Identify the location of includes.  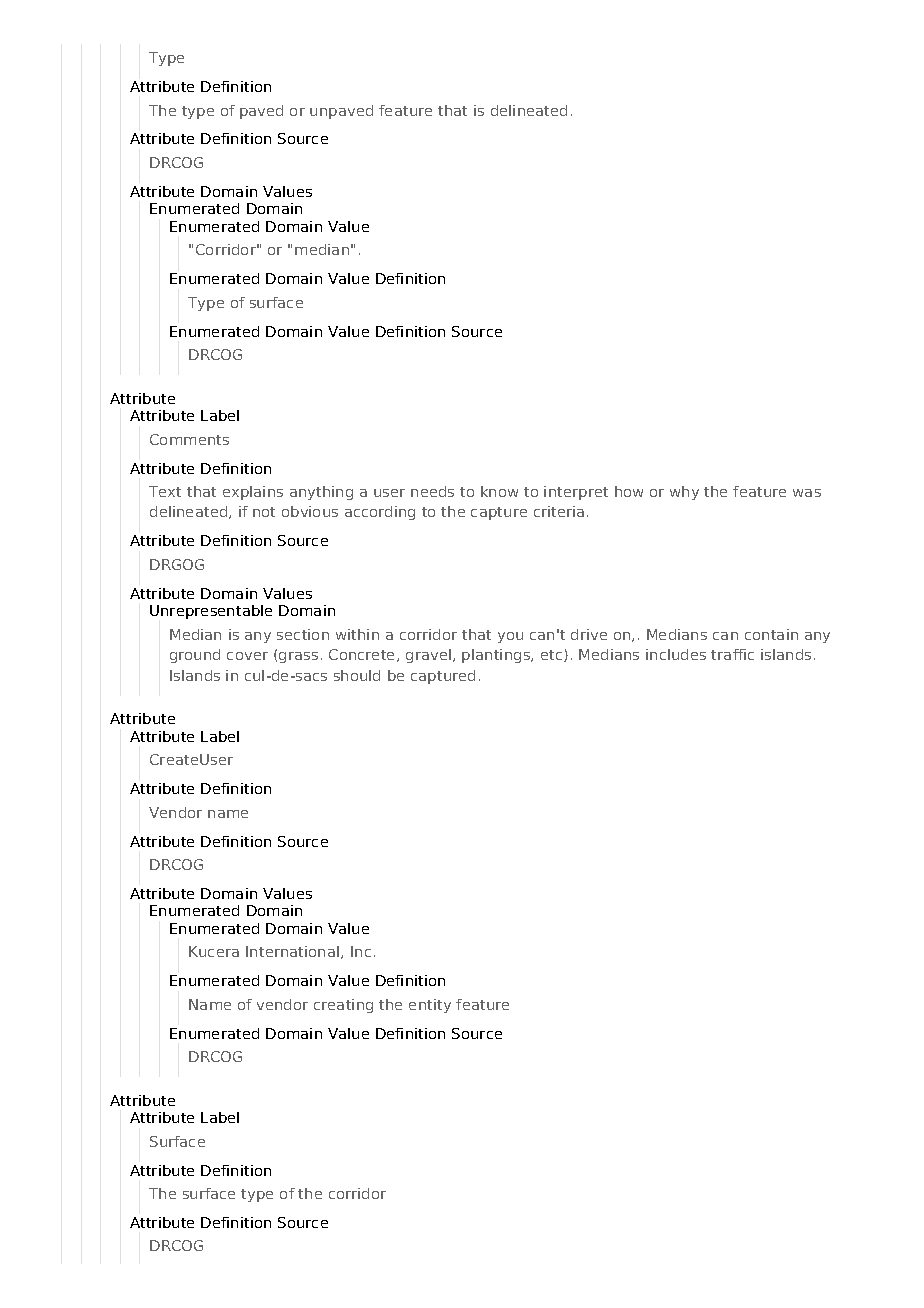
(676, 654).
